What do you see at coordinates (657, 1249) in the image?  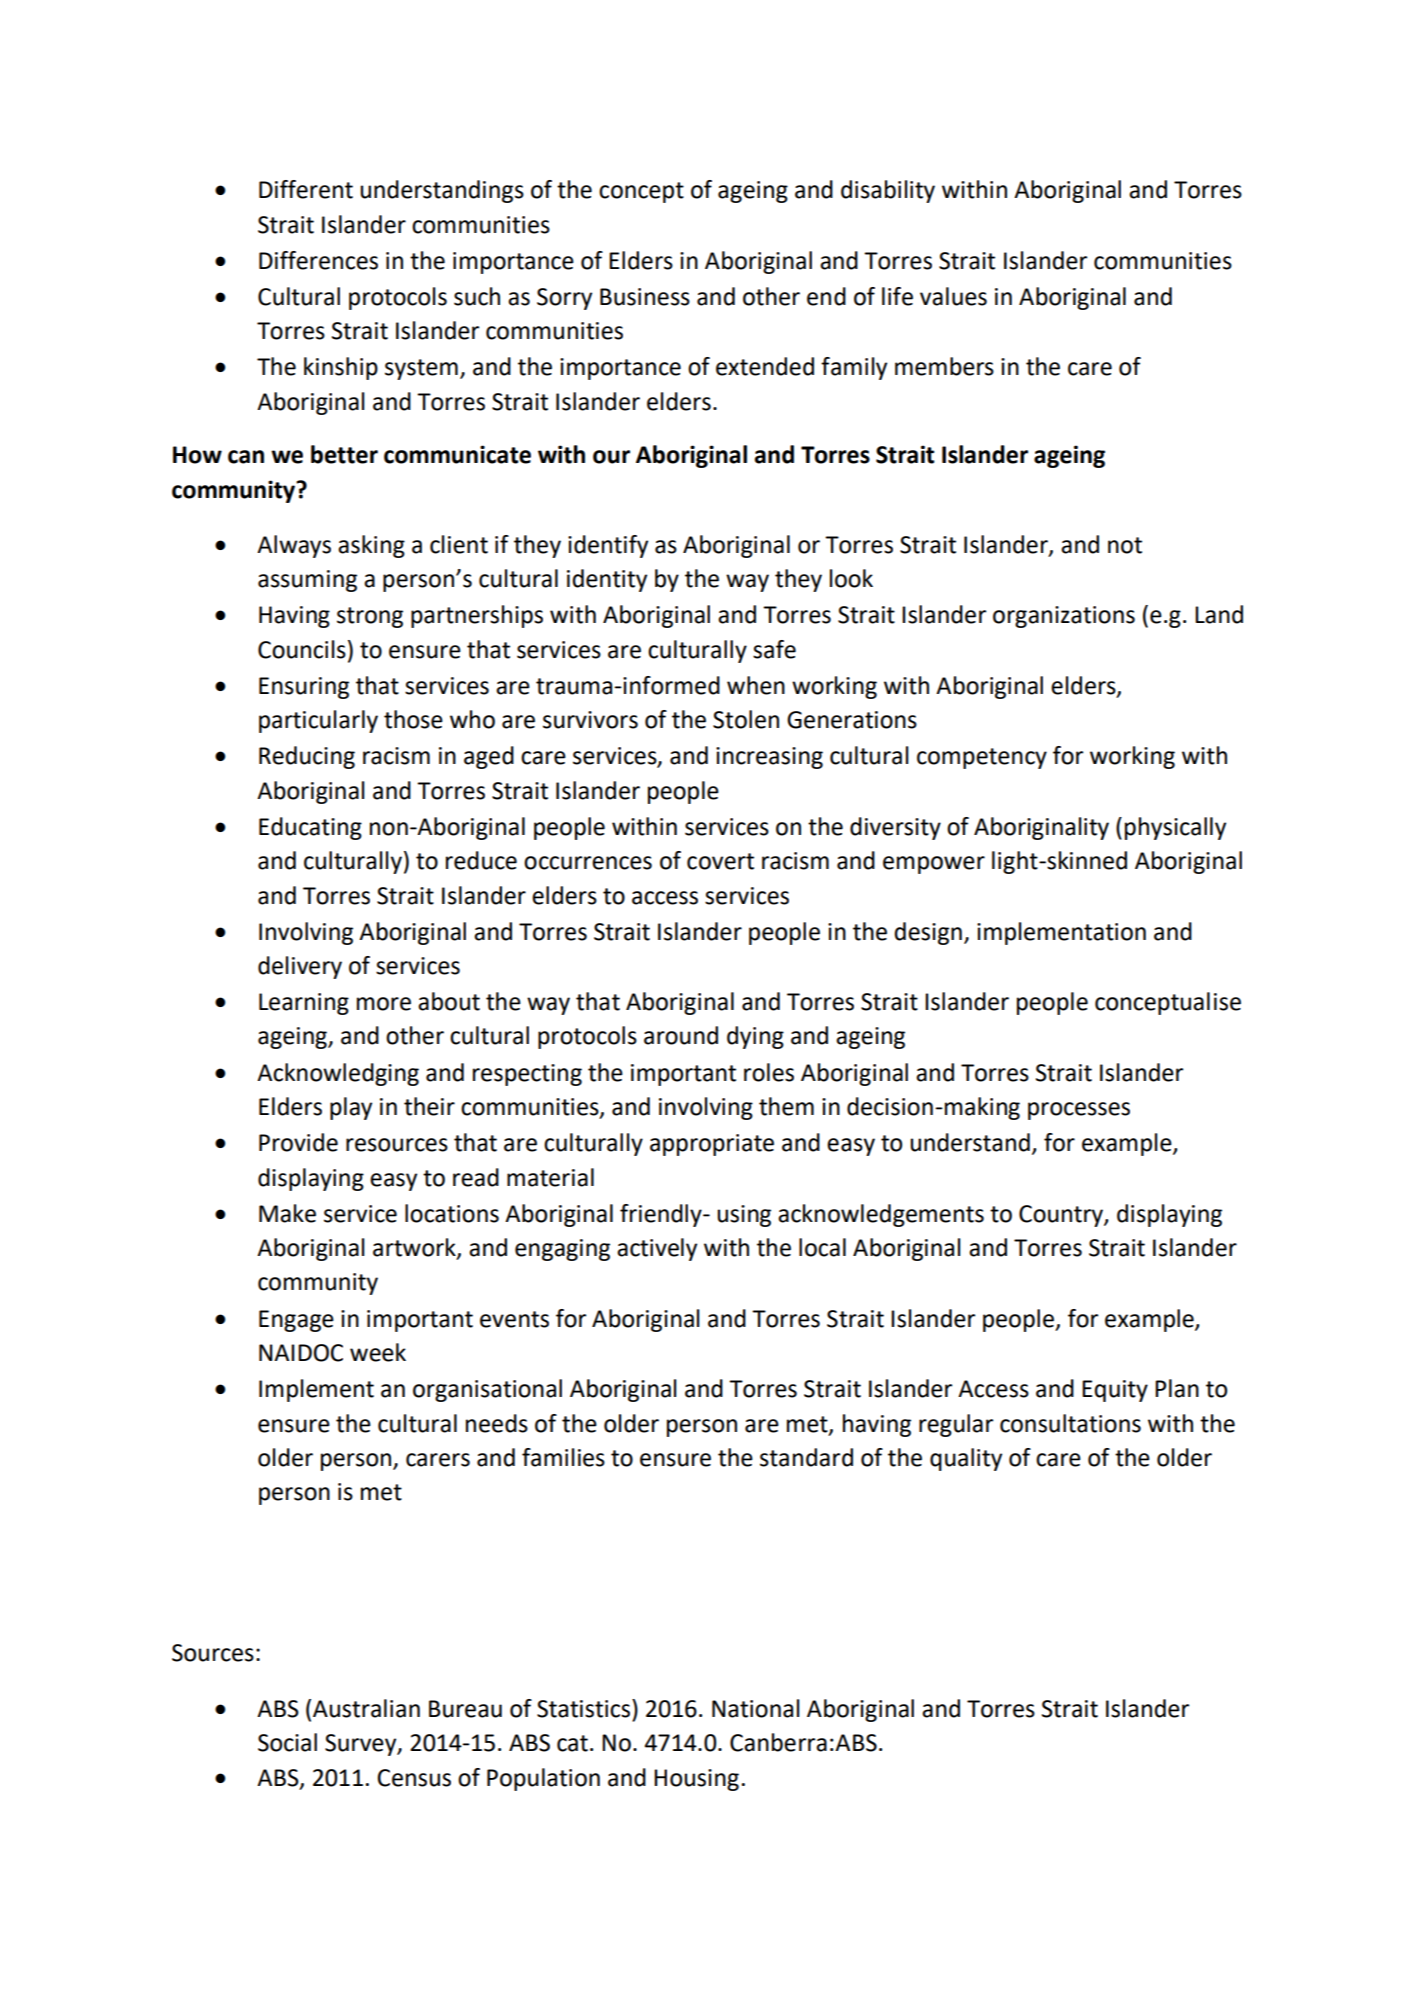 I see `actively` at bounding box center [657, 1249].
